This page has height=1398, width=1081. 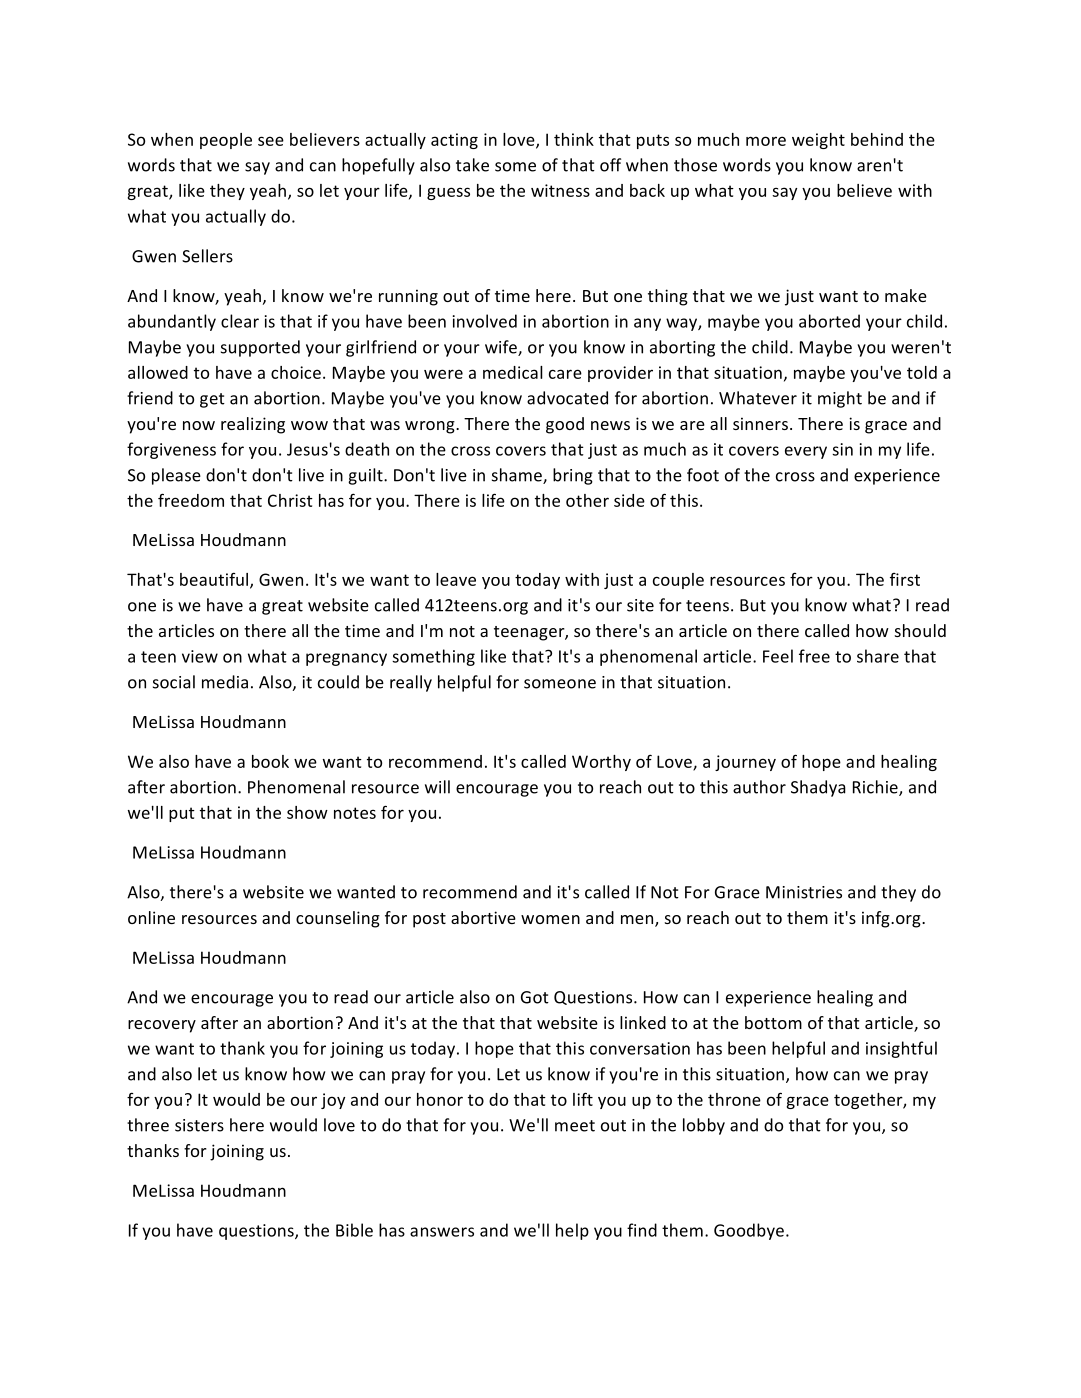 What do you see at coordinates (878, 656) in the page?
I see `share` at bounding box center [878, 656].
